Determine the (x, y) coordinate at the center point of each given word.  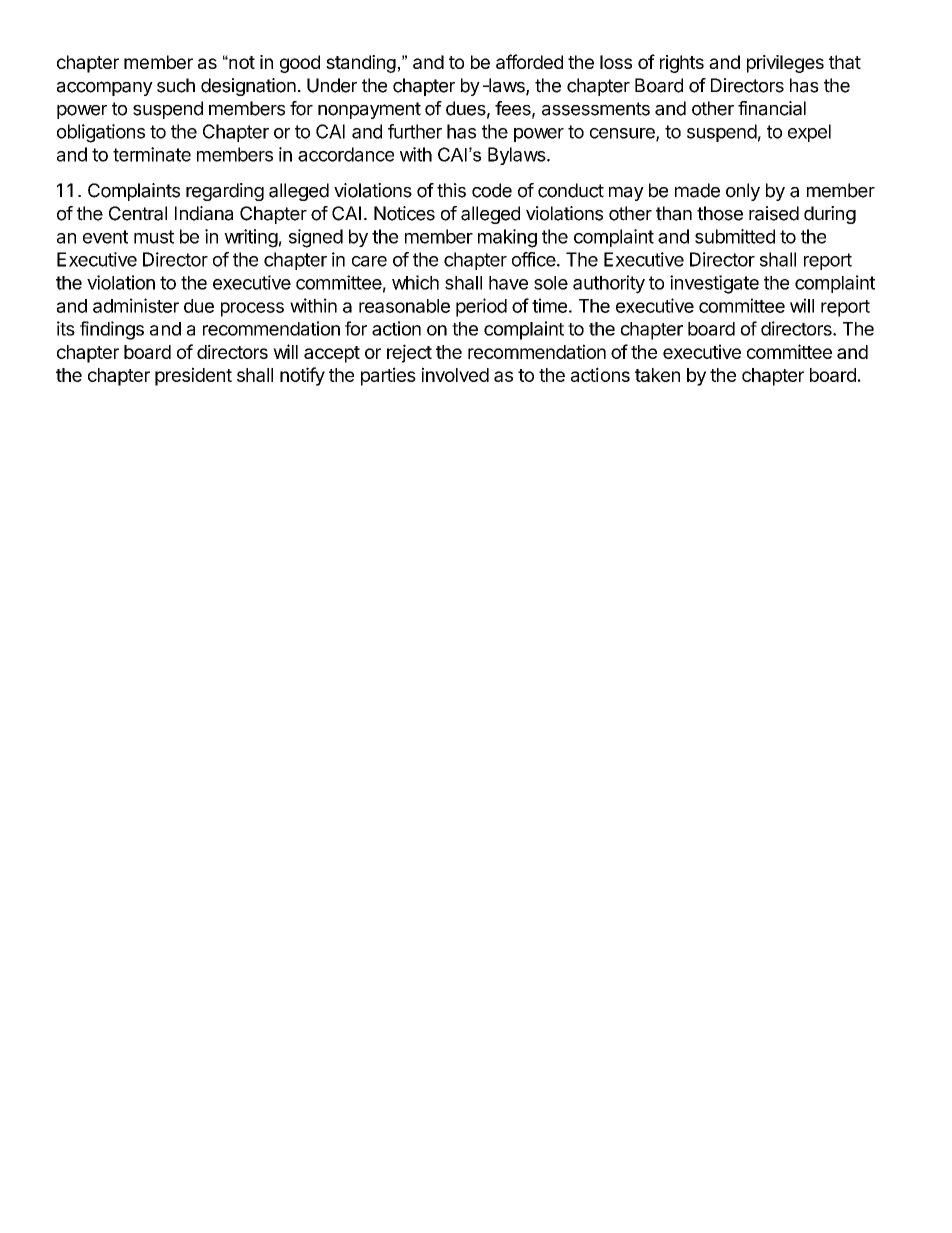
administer (136, 305)
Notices (404, 213)
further (415, 131)
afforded (529, 61)
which (415, 282)
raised (774, 213)
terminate (152, 154)
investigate (714, 284)
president (193, 376)
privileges (785, 64)
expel (809, 133)
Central (138, 213)
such (176, 85)
